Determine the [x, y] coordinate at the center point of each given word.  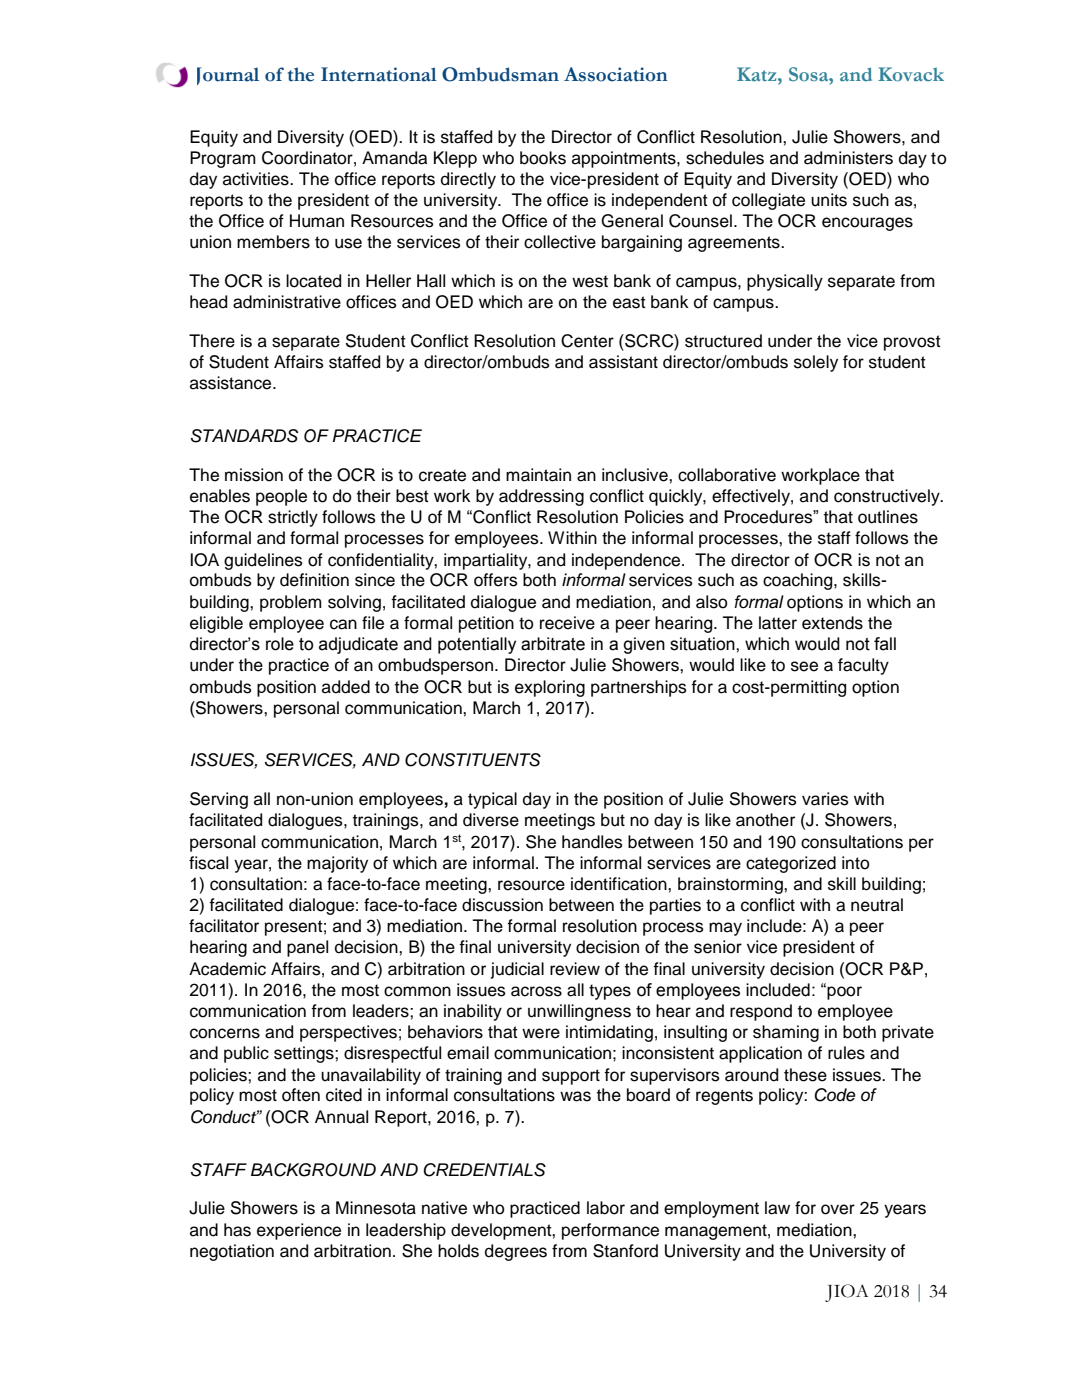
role [280, 644]
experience [299, 1231]
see [804, 666]
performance [610, 1231]
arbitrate [553, 644]
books [543, 158]
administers [848, 158]
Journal [228, 76]
